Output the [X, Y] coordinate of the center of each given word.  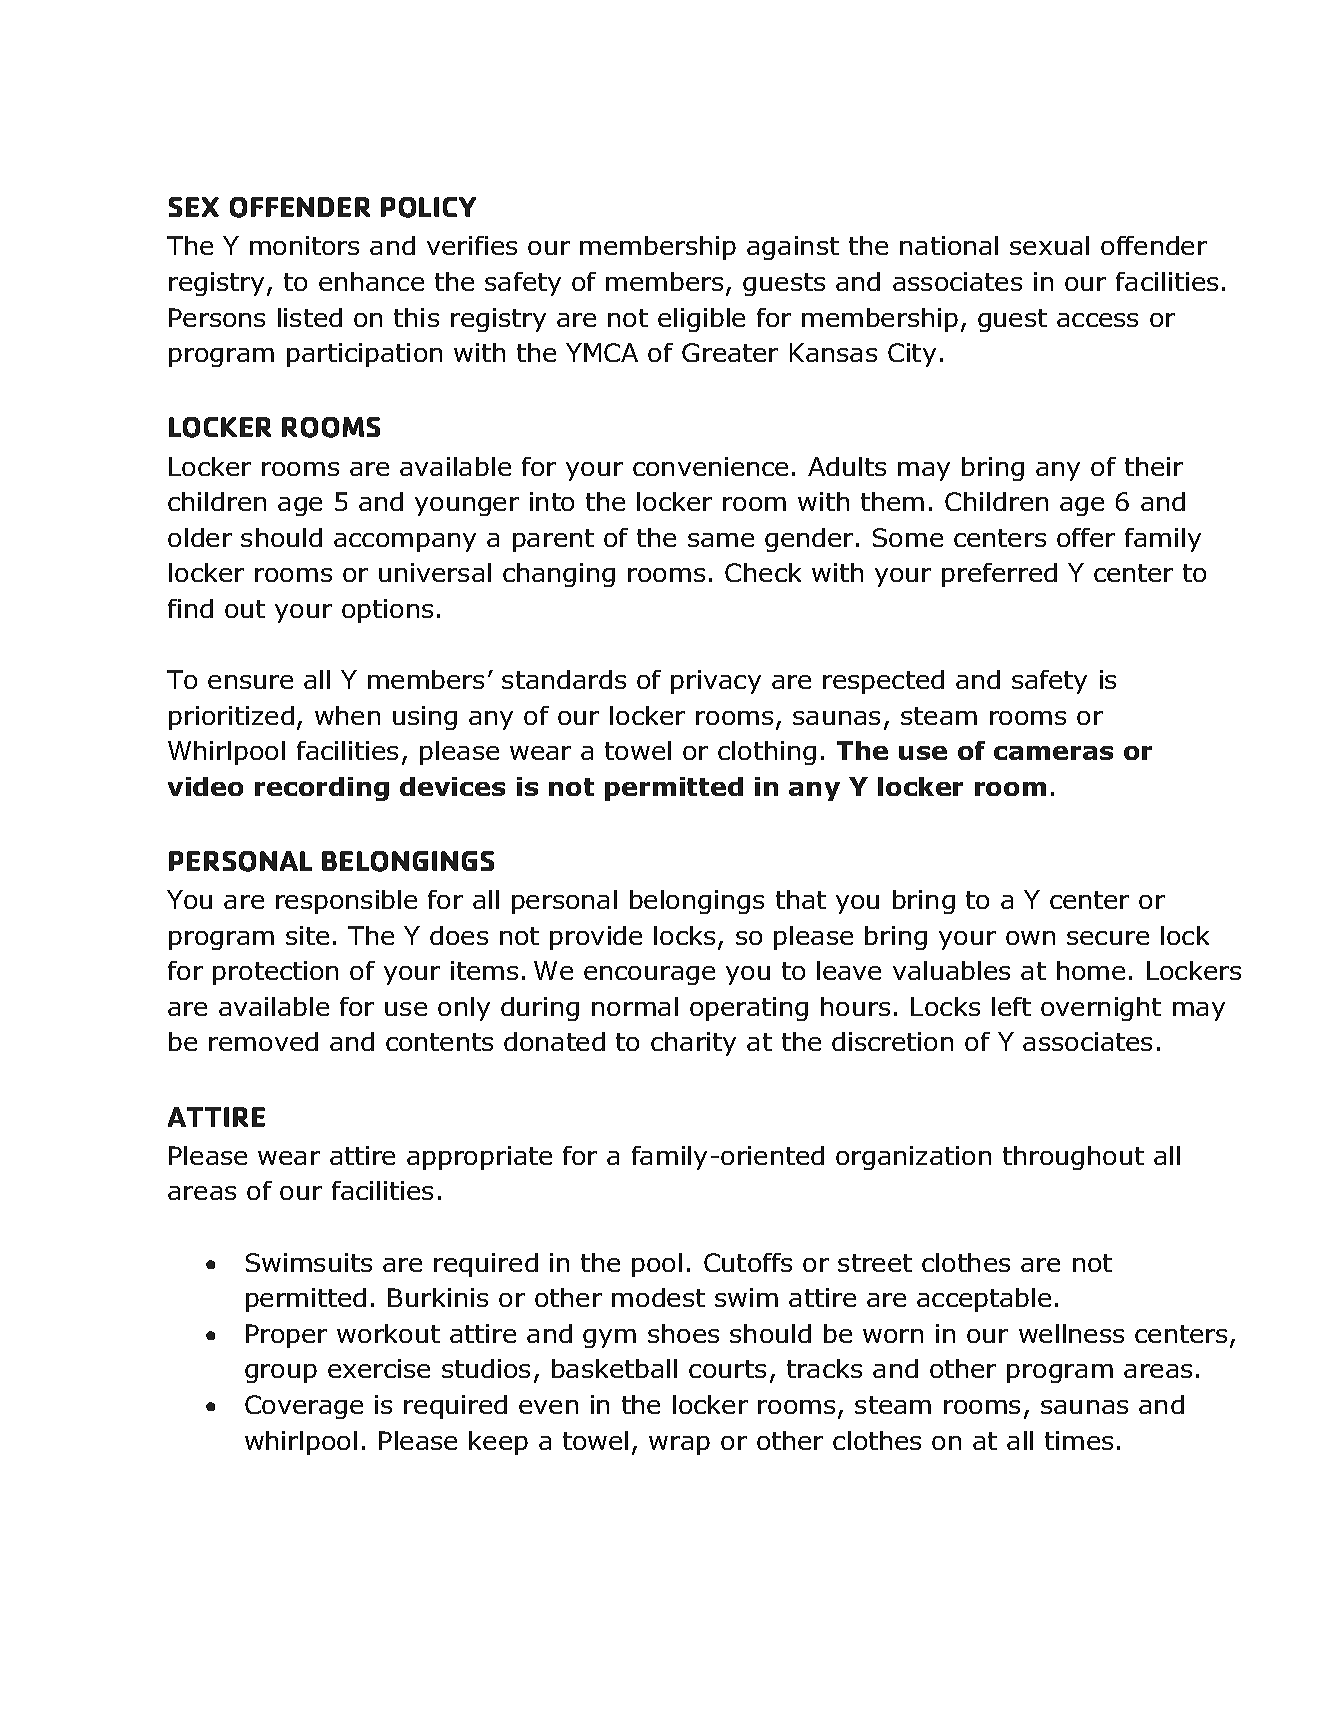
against [793, 248]
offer [1086, 537]
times [1079, 1440]
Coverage [304, 1407]
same [721, 540]
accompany [405, 542]
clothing [767, 753]
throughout [1073, 1158]
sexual [1049, 245]
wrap [679, 1445]
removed [263, 1041]
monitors [304, 245]
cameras [1053, 753]
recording [322, 789]
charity [693, 1044]
